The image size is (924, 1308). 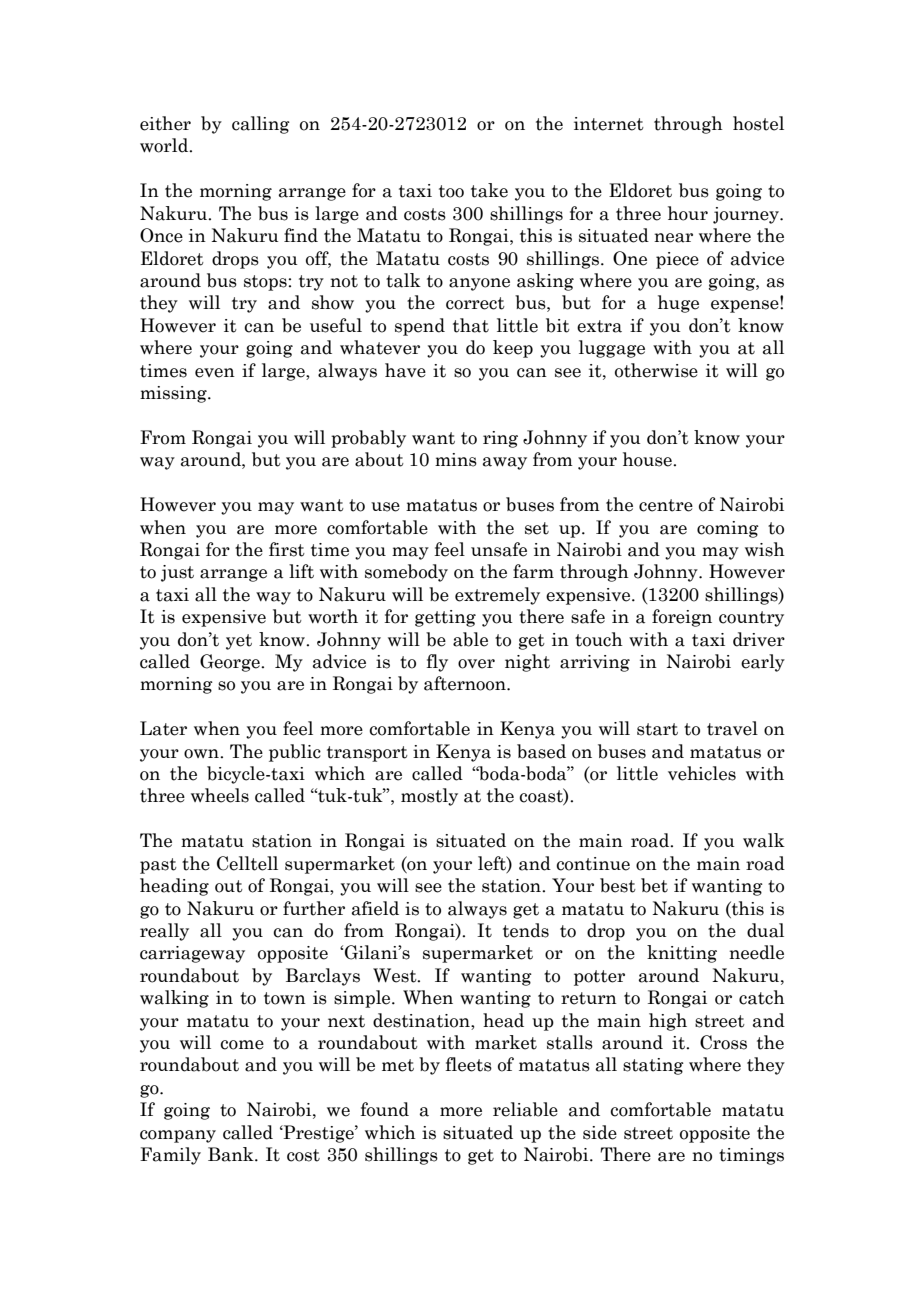 I want to click on Bank, so click(x=232, y=1154).
